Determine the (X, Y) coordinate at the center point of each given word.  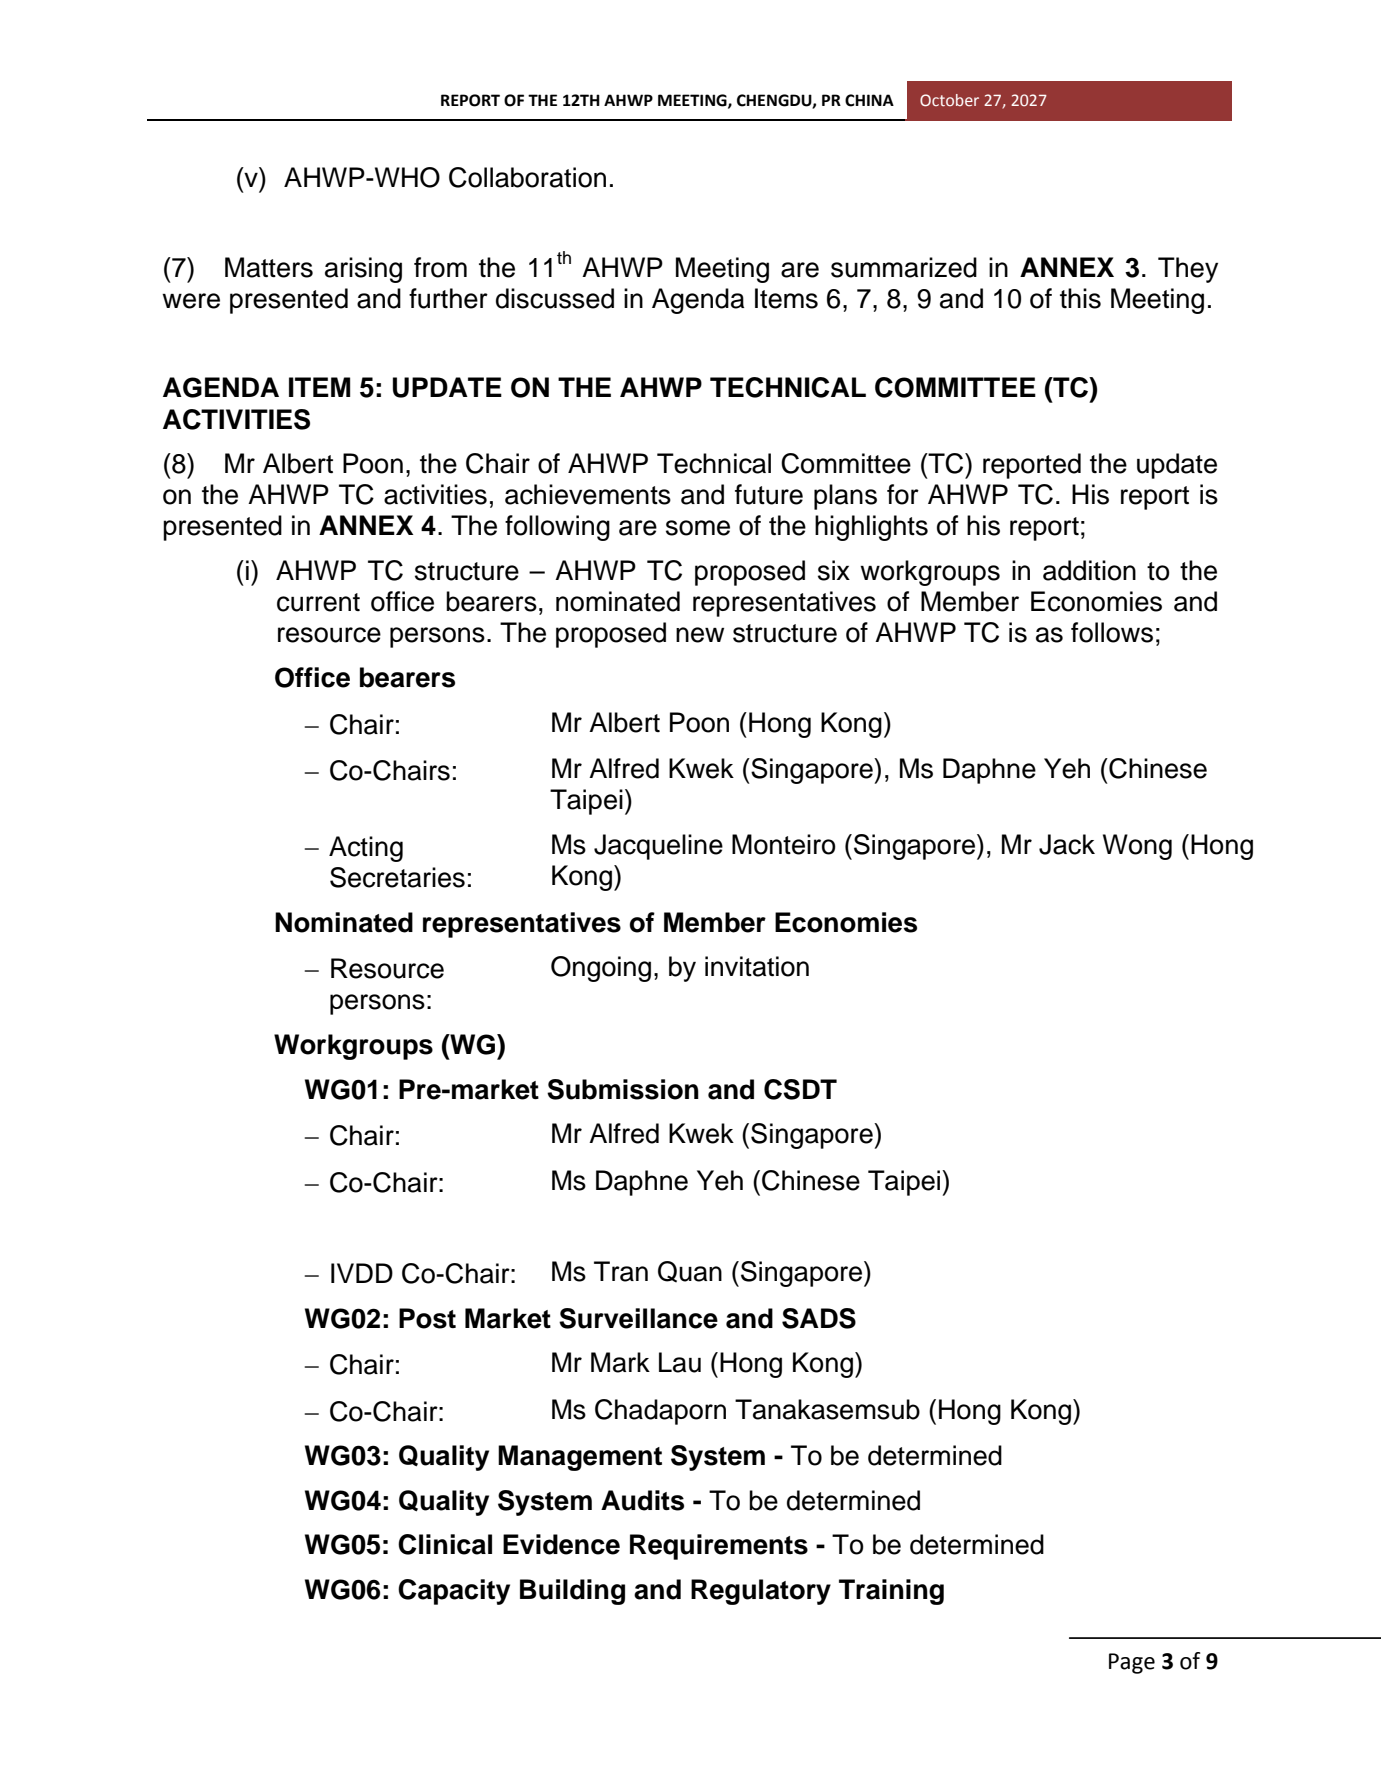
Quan (690, 1272)
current (318, 602)
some (698, 528)
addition (1089, 570)
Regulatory (761, 1592)
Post (427, 1318)
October (949, 100)
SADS (819, 1318)
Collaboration (527, 177)
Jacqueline (658, 847)
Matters (269, 267)
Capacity (454, 1592)
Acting (366, 849)
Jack (1067, 844)
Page (1132, 1663)
